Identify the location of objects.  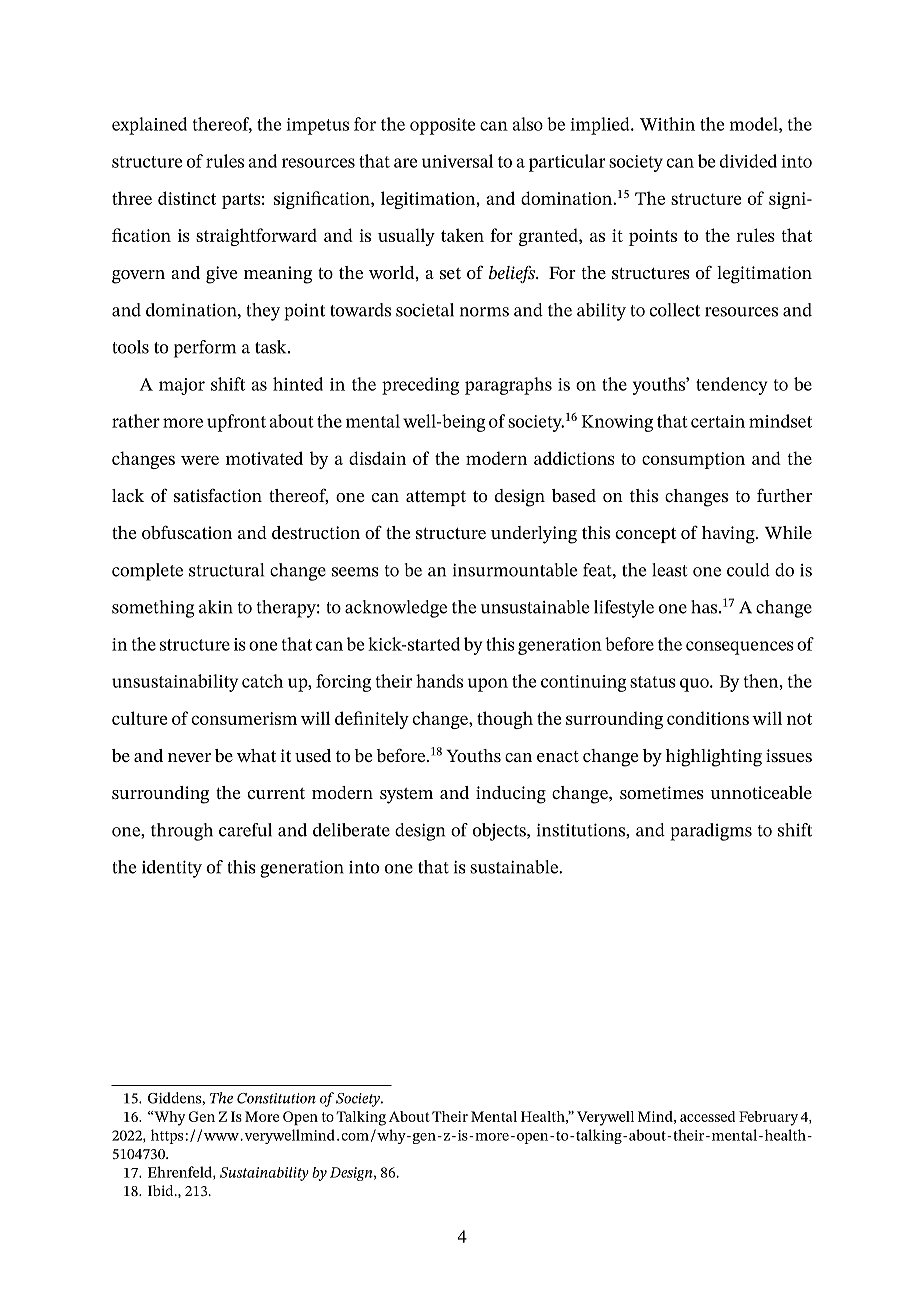
(500, 832).
